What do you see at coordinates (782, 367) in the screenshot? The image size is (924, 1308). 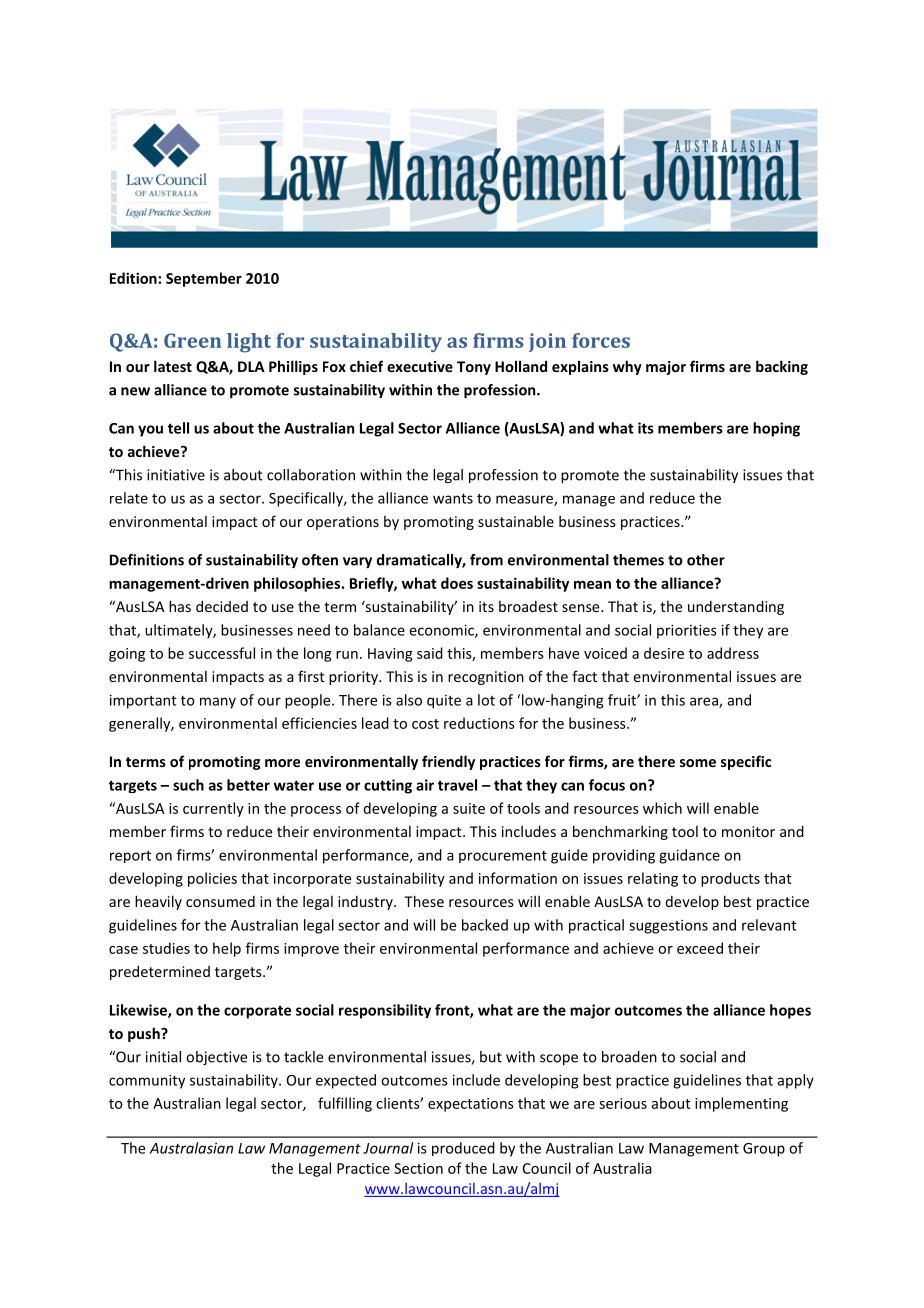 I see `backing` at bounding box center [782, 367].
